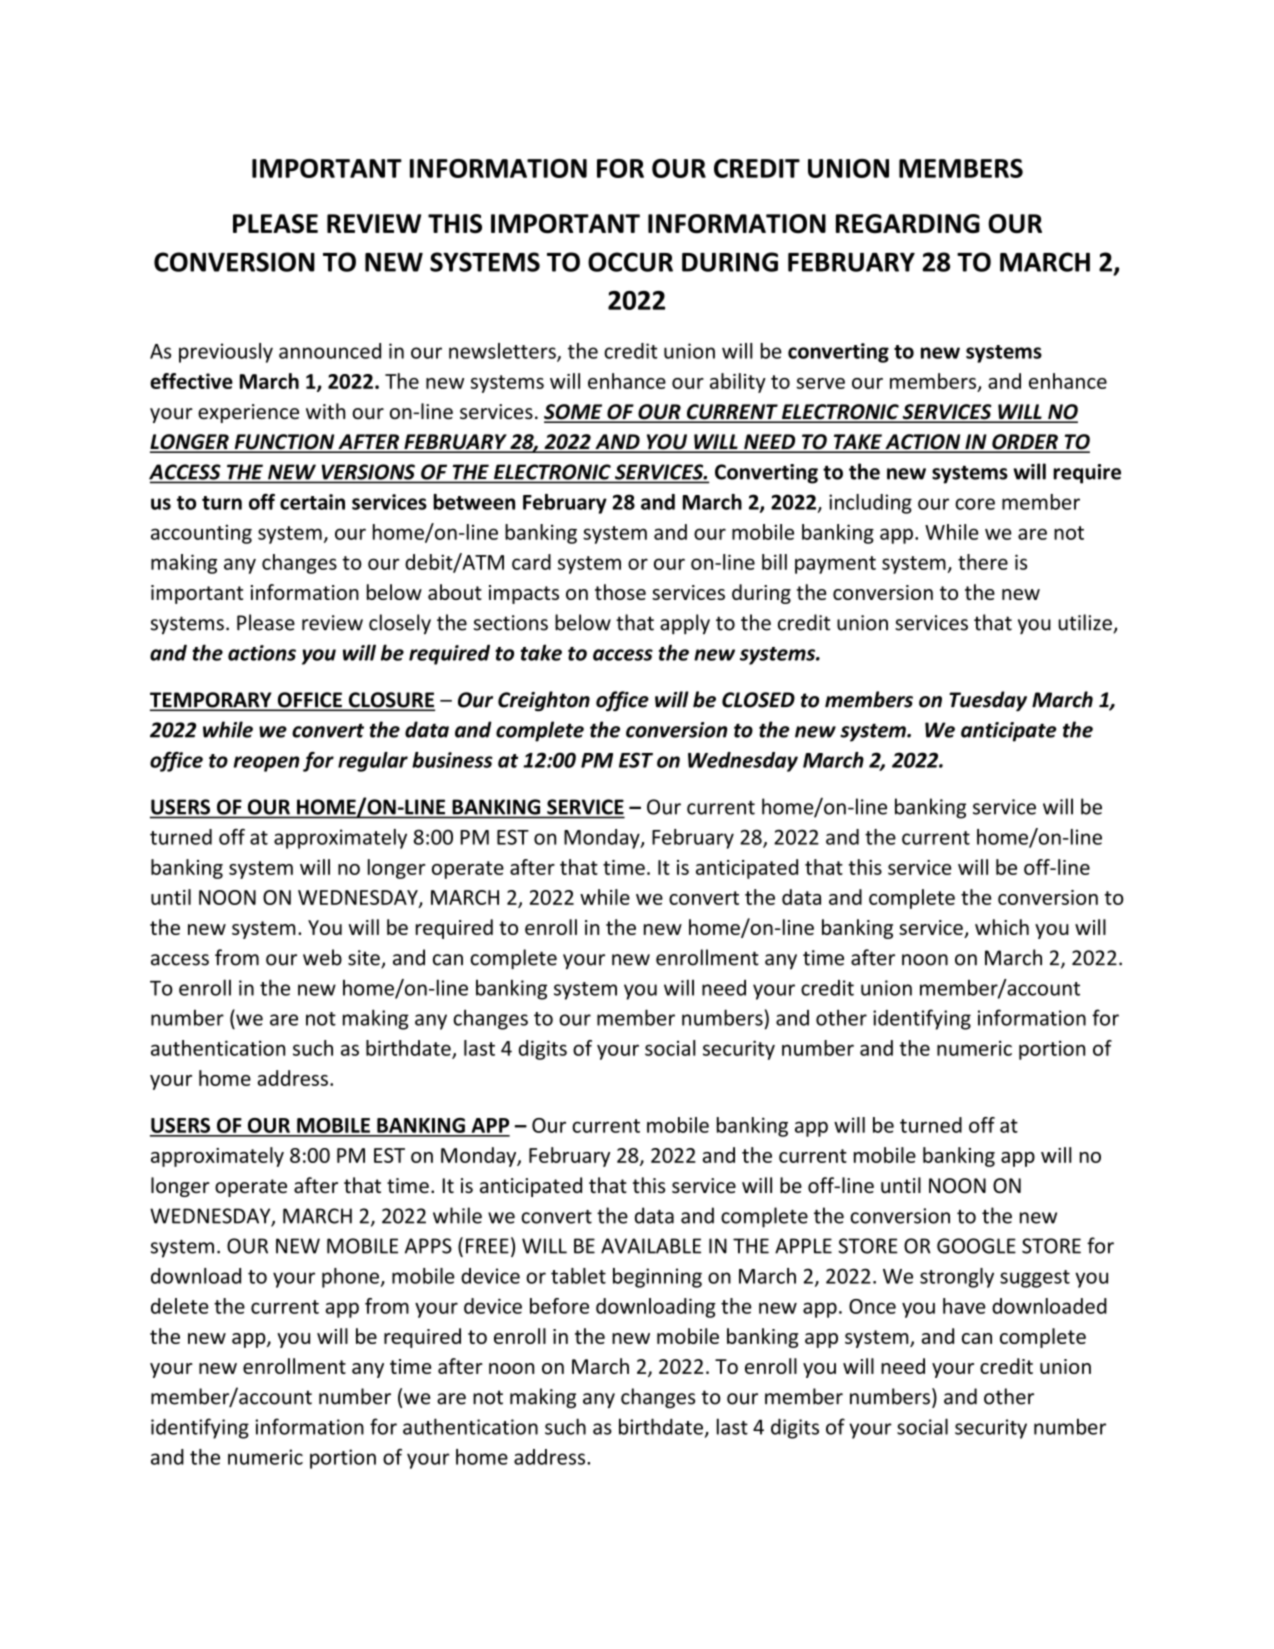 The height and width of the image is (1649, 1274). Describe the element at coordinates (330, 351) in the image. I see `announced` at that location.
